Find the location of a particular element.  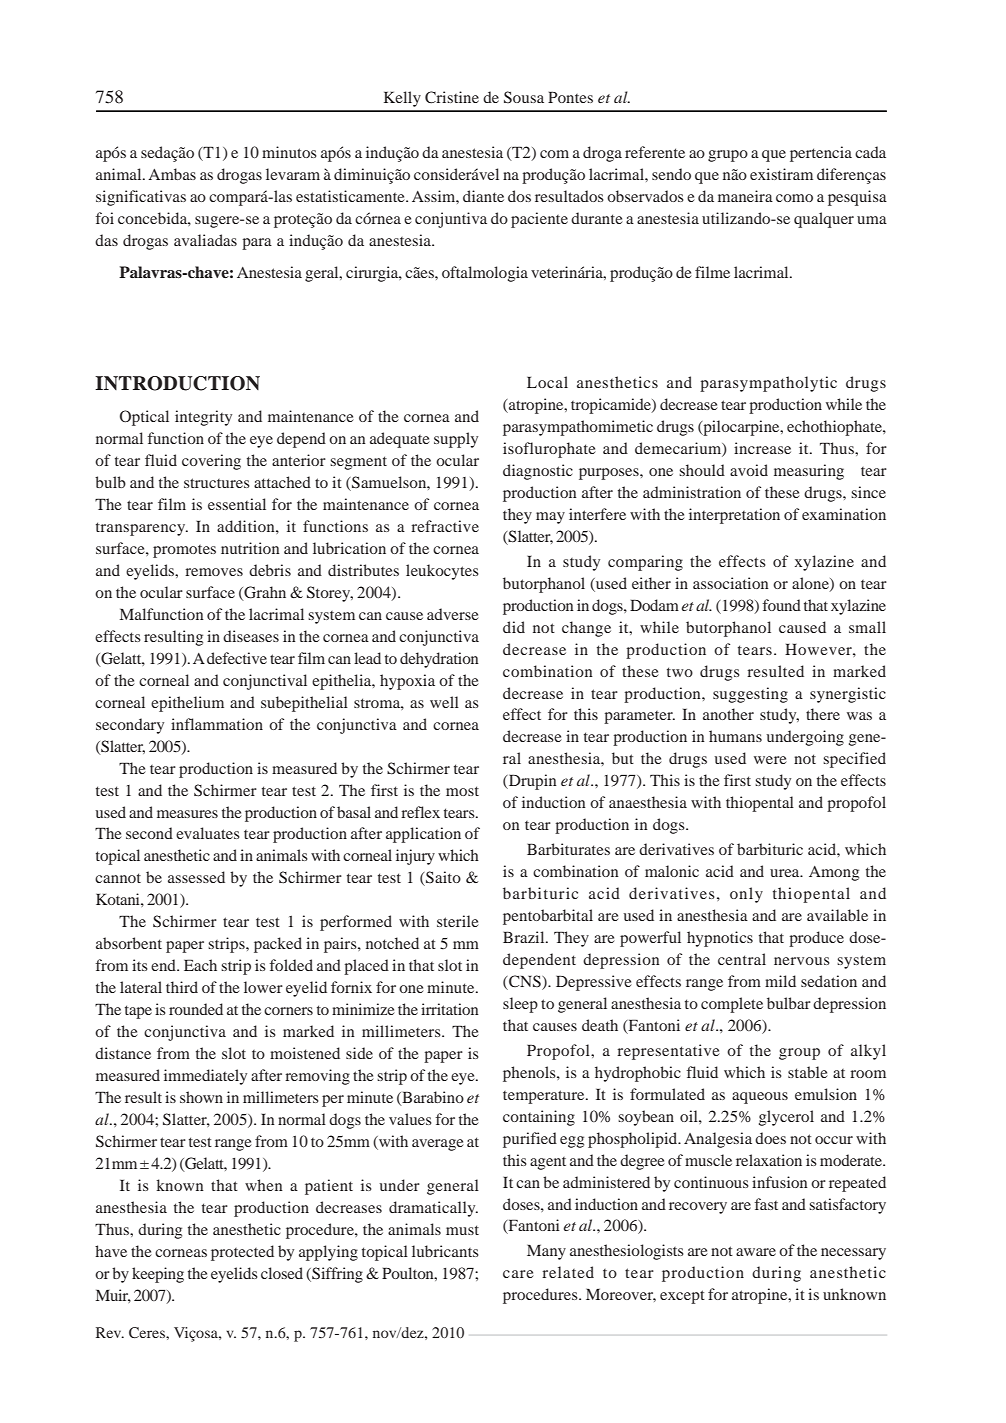

promotes is located at coordinates (184, 551).
